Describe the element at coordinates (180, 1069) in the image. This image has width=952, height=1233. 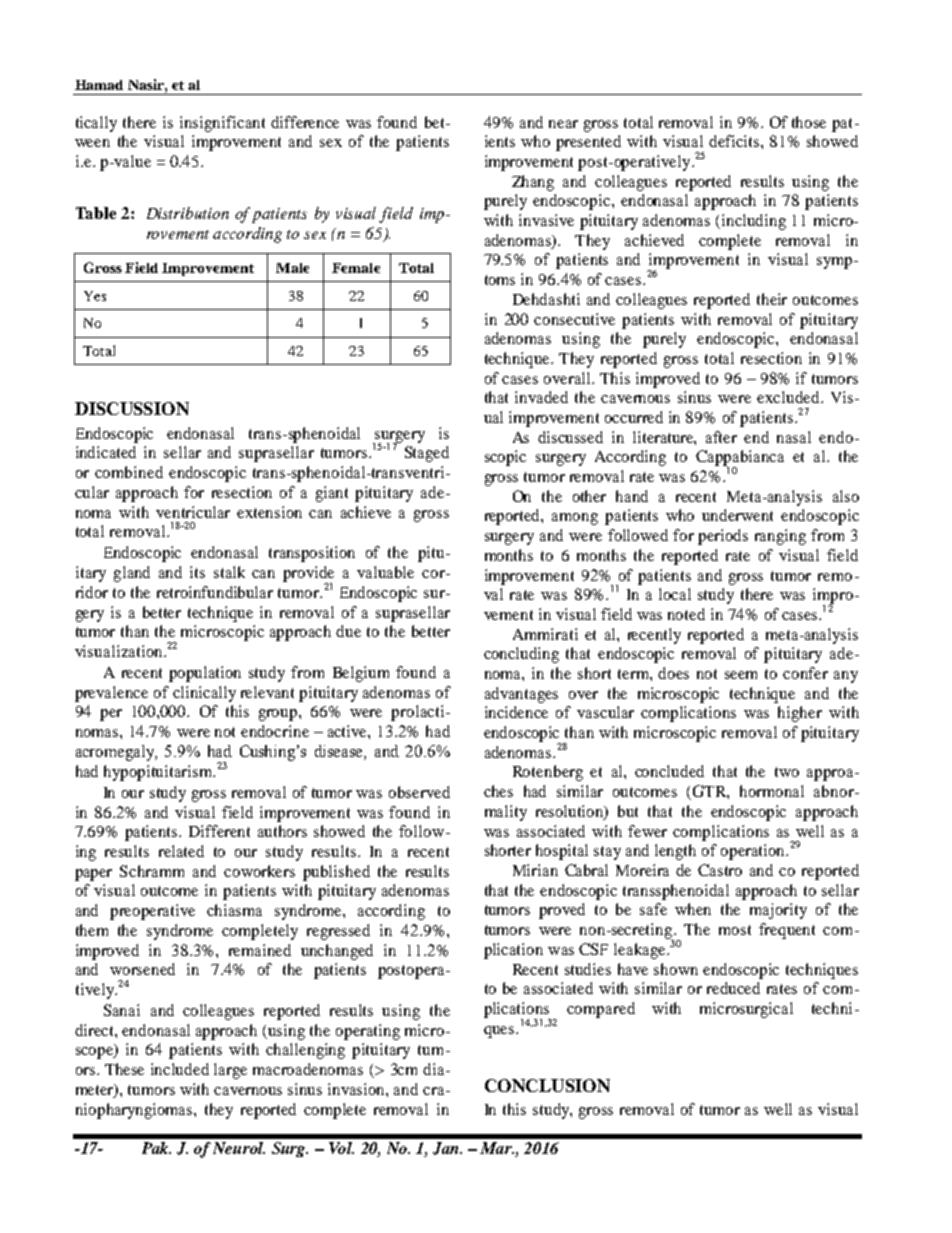
I see `included` at that location.
